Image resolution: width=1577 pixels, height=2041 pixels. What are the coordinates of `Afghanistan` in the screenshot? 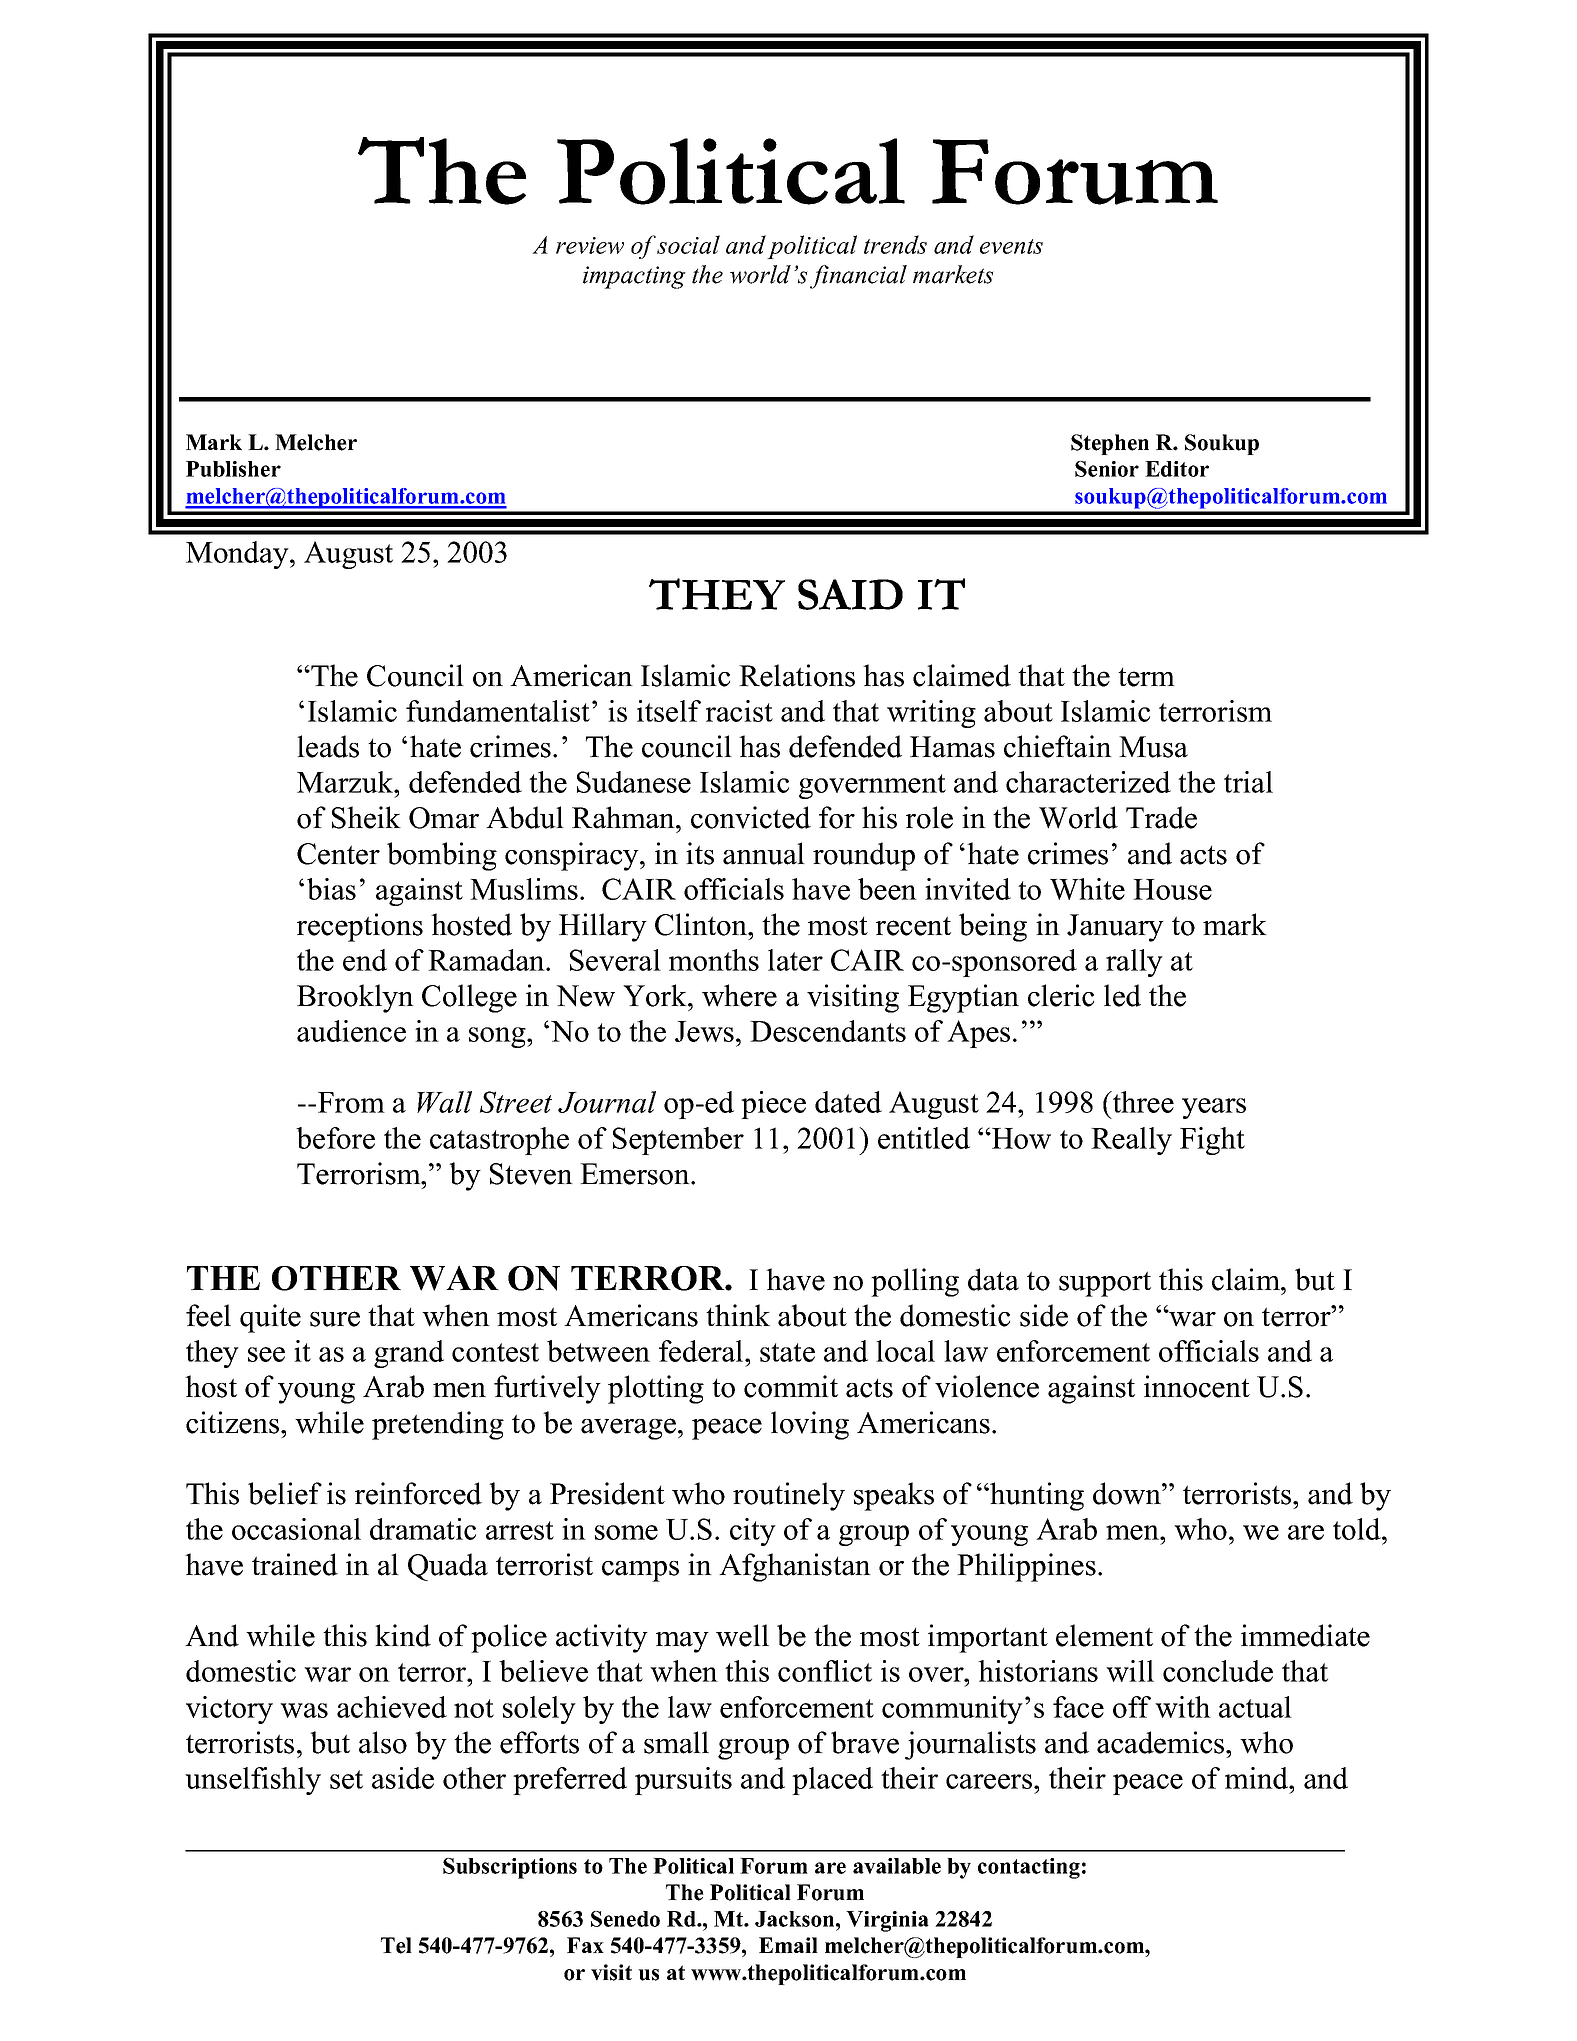 It's located at (795, 1567).
